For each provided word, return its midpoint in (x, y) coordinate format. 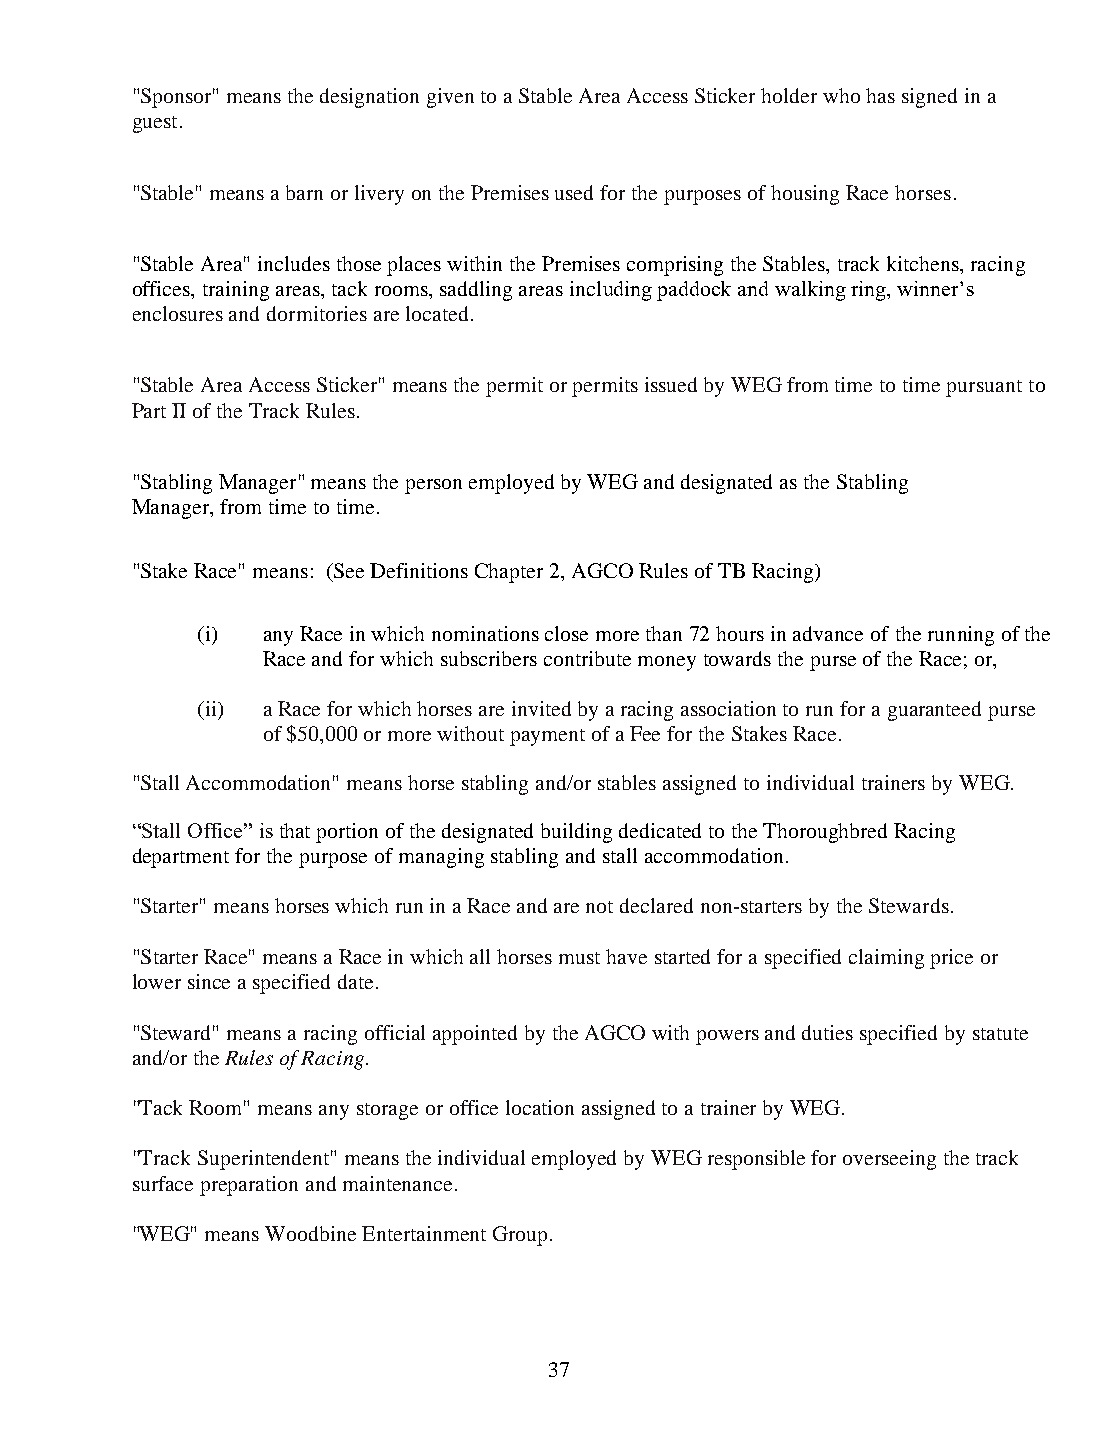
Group (522, 1236)
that (295, 830)
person (433, 486)
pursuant (984, 388)
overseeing (889, 1160)
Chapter (509, 573)
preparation (249, 1186)
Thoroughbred (825, 833)
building (576, 833)
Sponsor (178, 98)
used (574, 192)
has (880, 95)
